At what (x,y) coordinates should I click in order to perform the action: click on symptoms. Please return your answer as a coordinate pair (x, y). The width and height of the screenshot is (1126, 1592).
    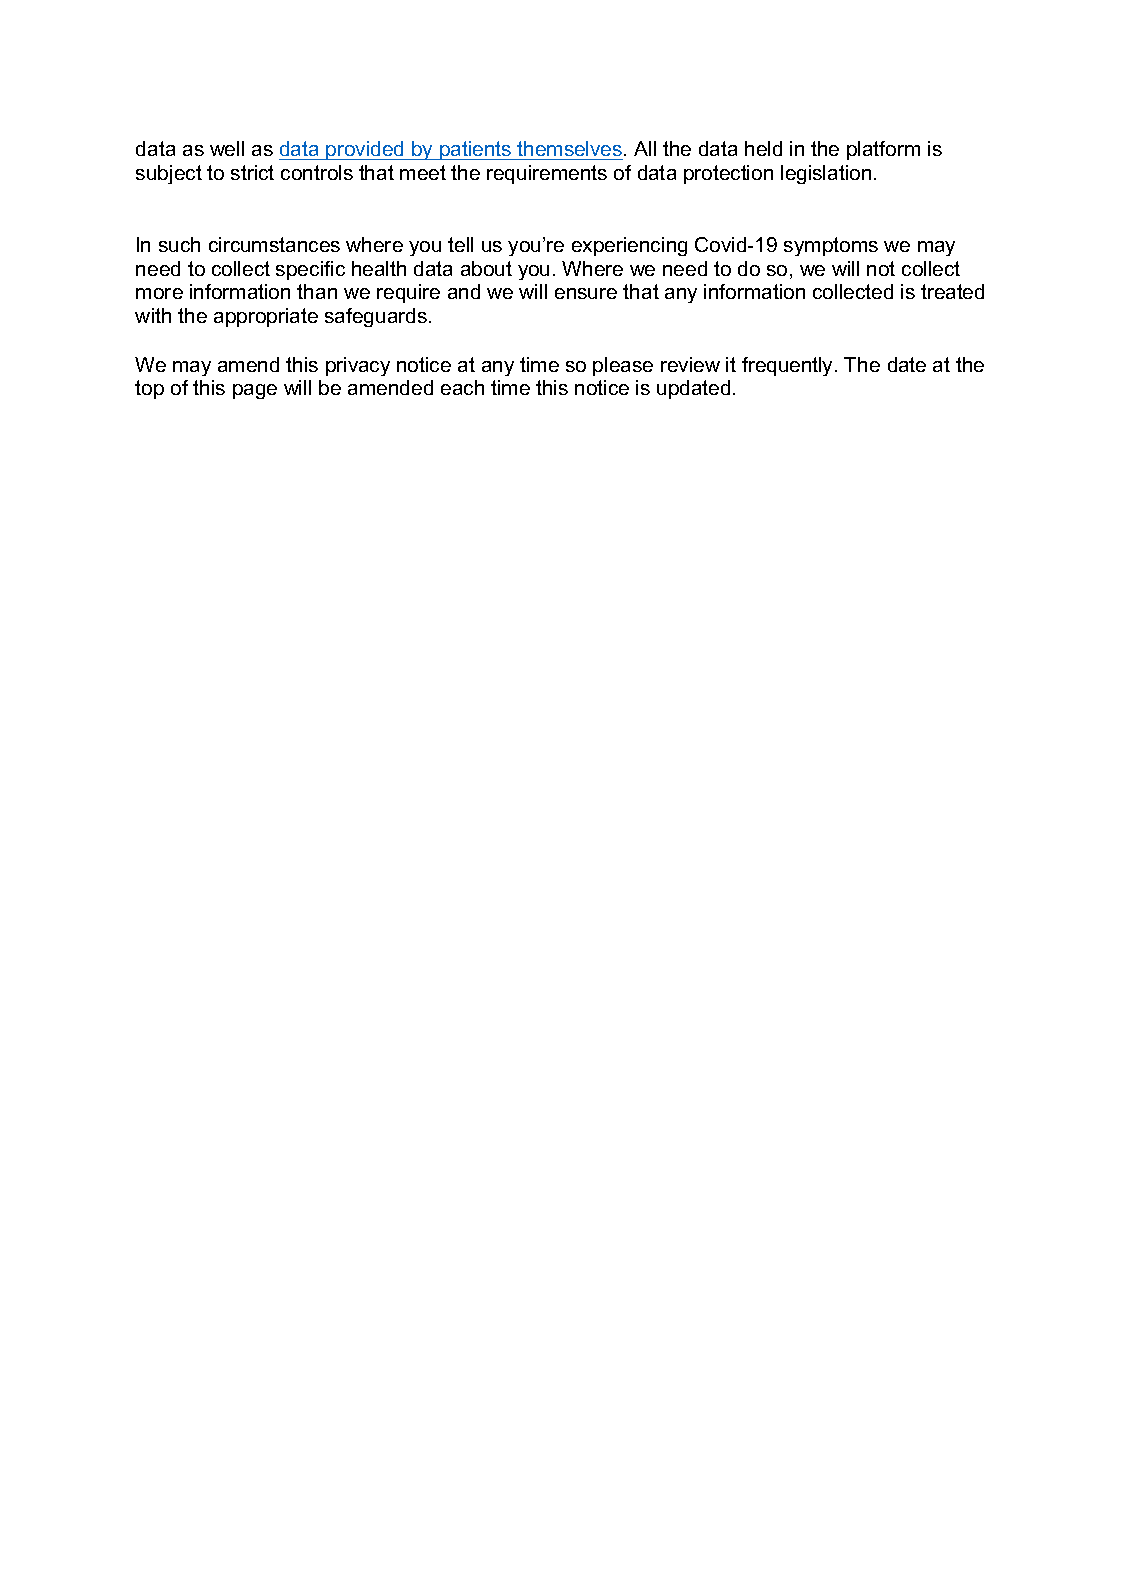
    Looking at the image, I should click on (831, 246).
